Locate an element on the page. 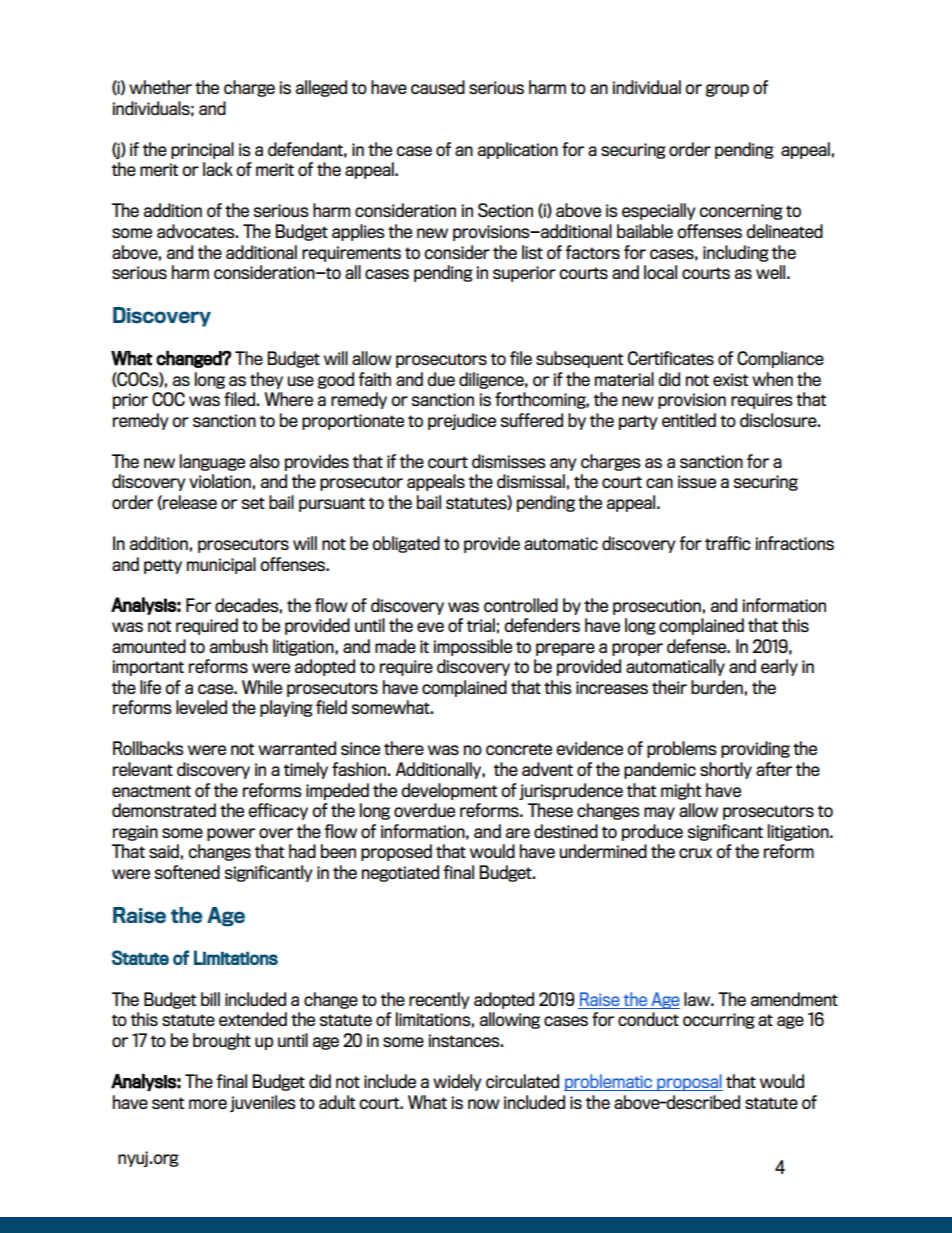 This image has width=952, height=1233. trial is located at coordinates (481, 625).
